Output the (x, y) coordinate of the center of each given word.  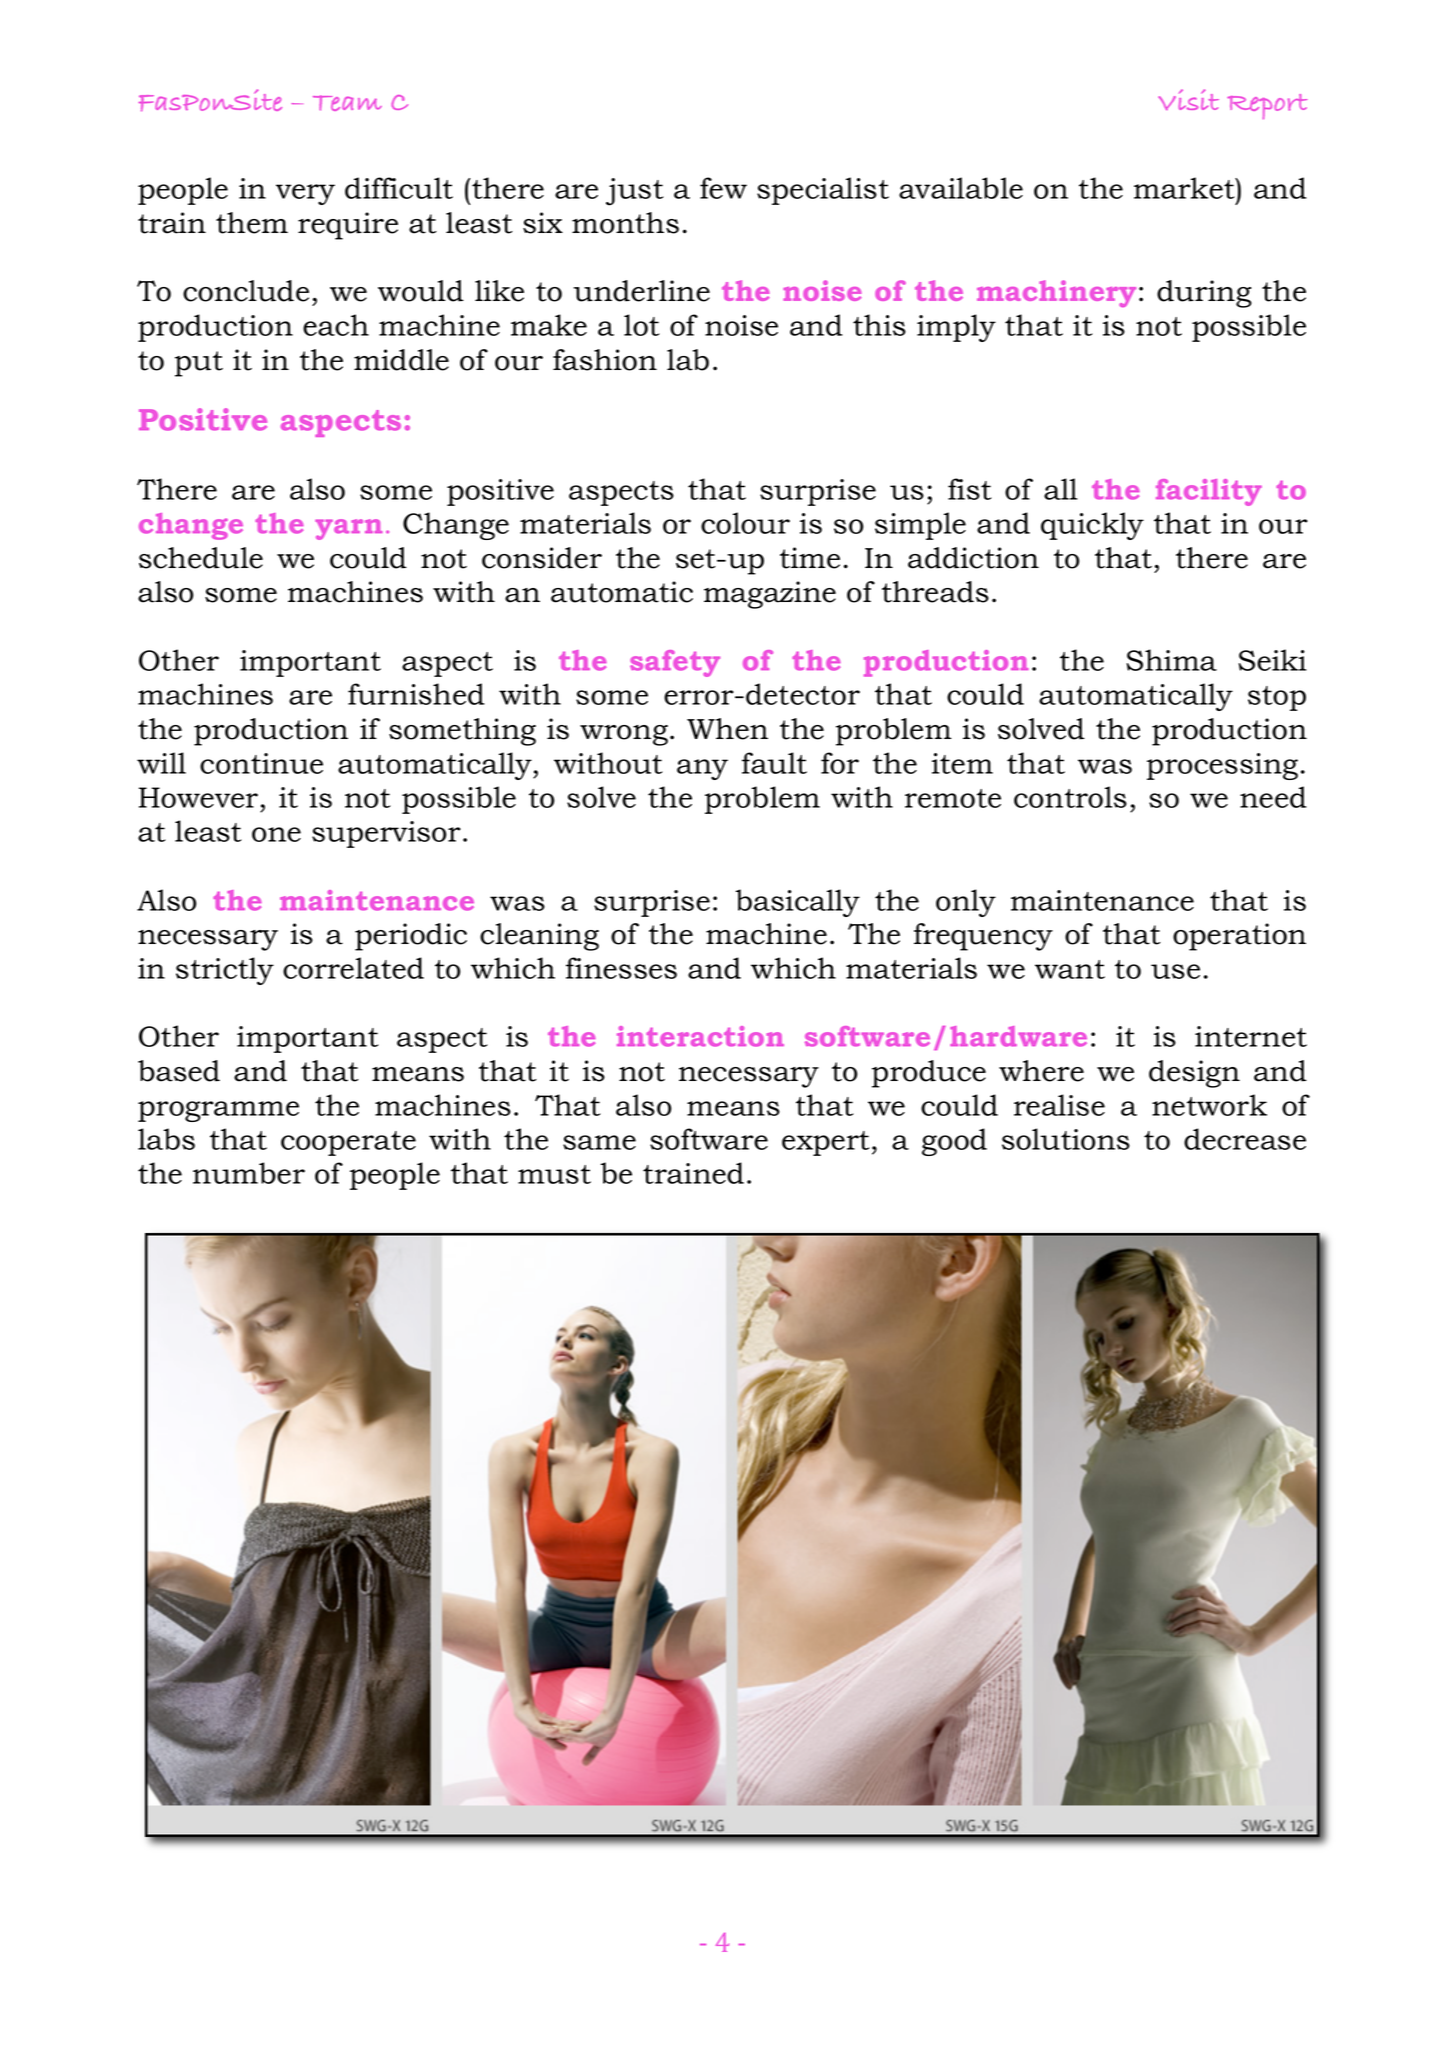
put (199, 364)
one (276, 834)
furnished (416, 694)
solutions (1066, 1139)
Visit (1188, 99)
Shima (1172, 660)
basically (797, 903)
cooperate (348, 1143)
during (1204, 294)
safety (675, 663)
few (723, 188)
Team (347, 103)
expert (825, 1143)
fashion (605, 360)
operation (1239, 937)
